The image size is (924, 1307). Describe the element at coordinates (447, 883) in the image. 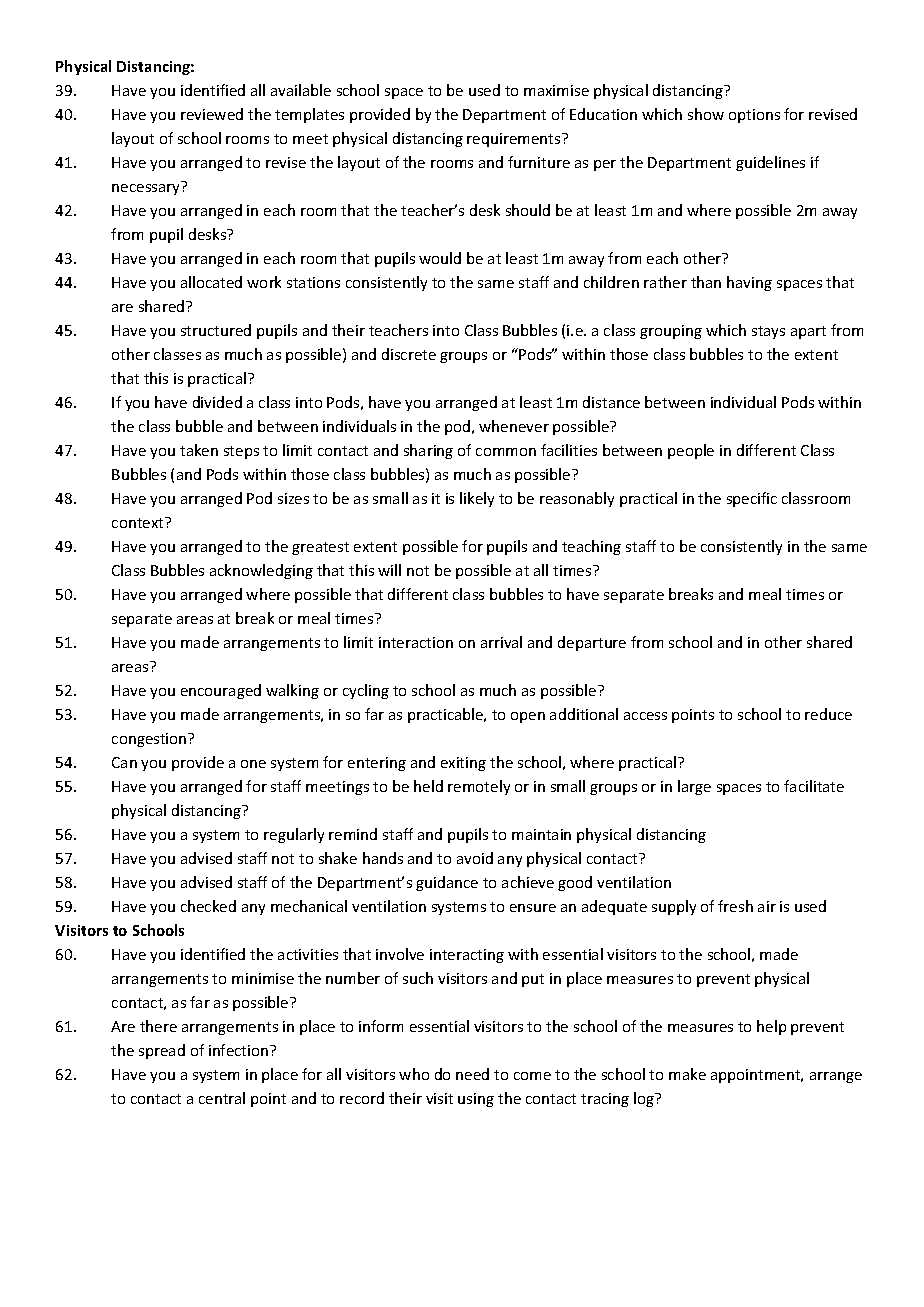

I see `guidance` at that location.
